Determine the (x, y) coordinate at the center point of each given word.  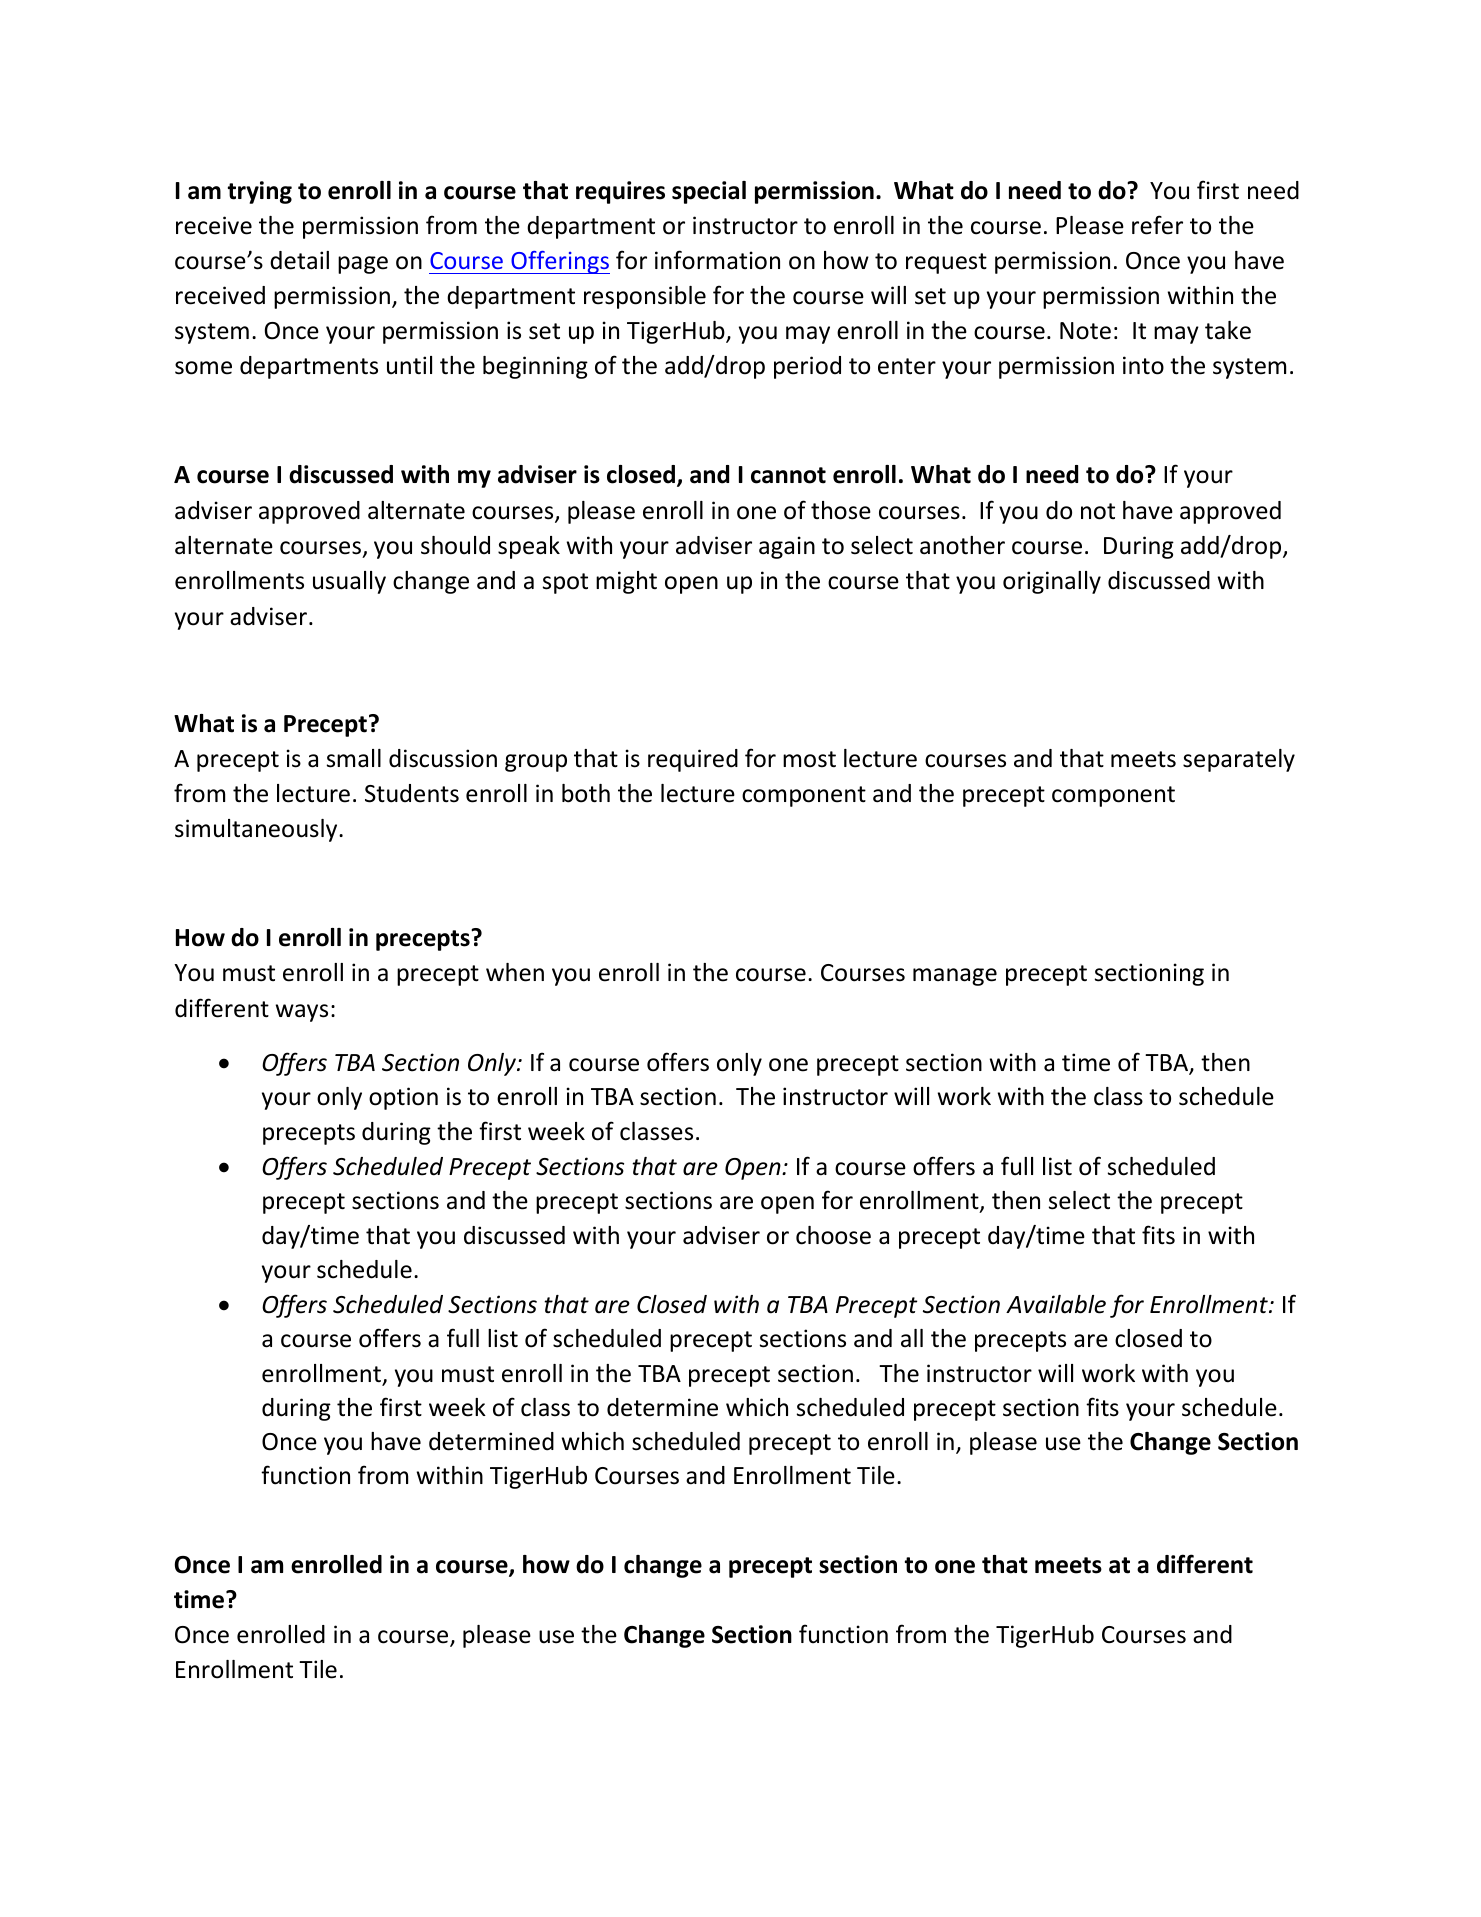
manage (955, 977)
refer (1157, 225)
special (709, 192)
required (693, 760)
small (354, 758)
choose (833, 1235)
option (403, 1098)
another (962, 545)
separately (1239, 760)
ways (302, 1013)
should (455, 545)
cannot (788, 475)
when (515, 972)
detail (299, 260)
